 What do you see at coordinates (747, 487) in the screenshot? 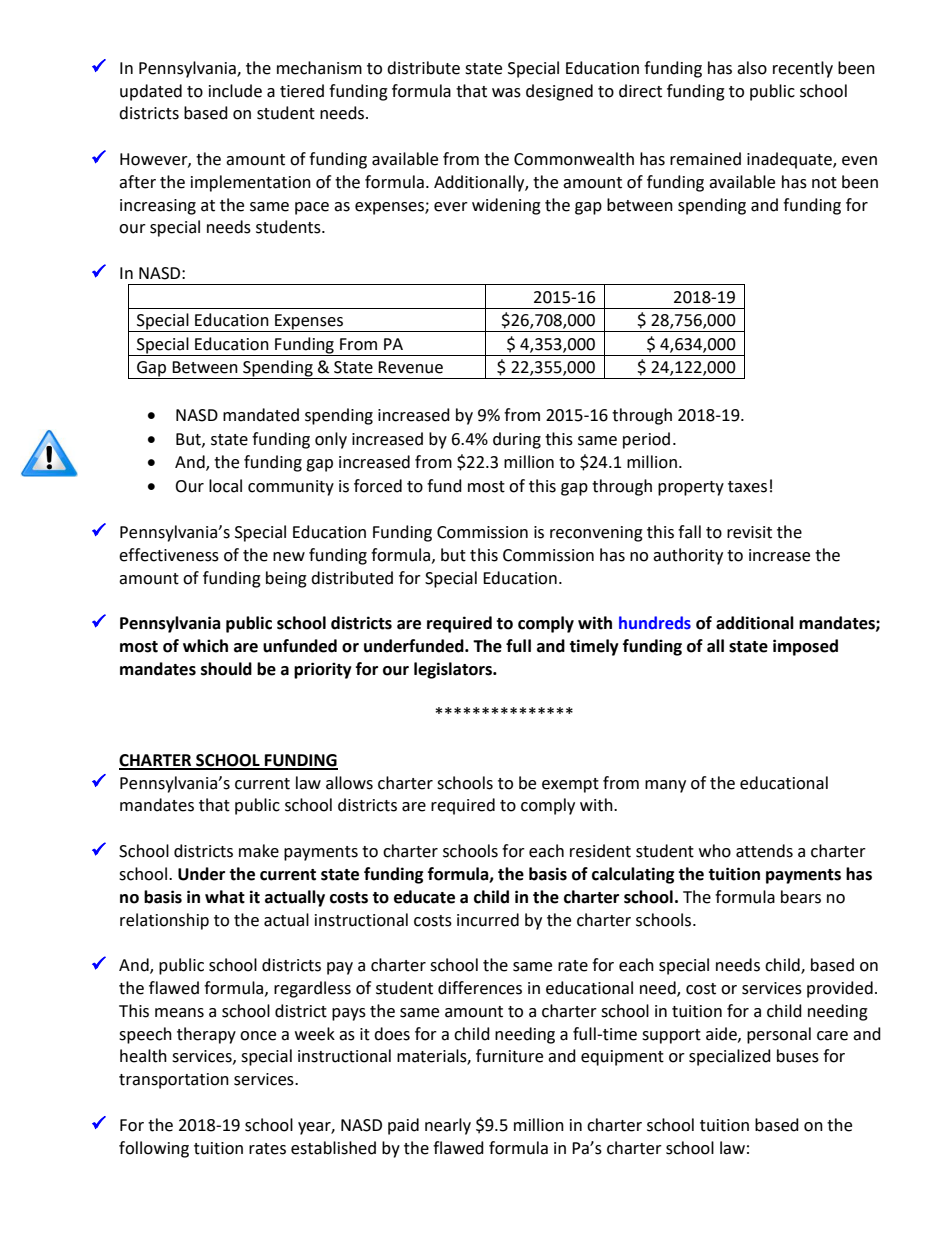
I see `taxes` at bounding box center [747, 487].
